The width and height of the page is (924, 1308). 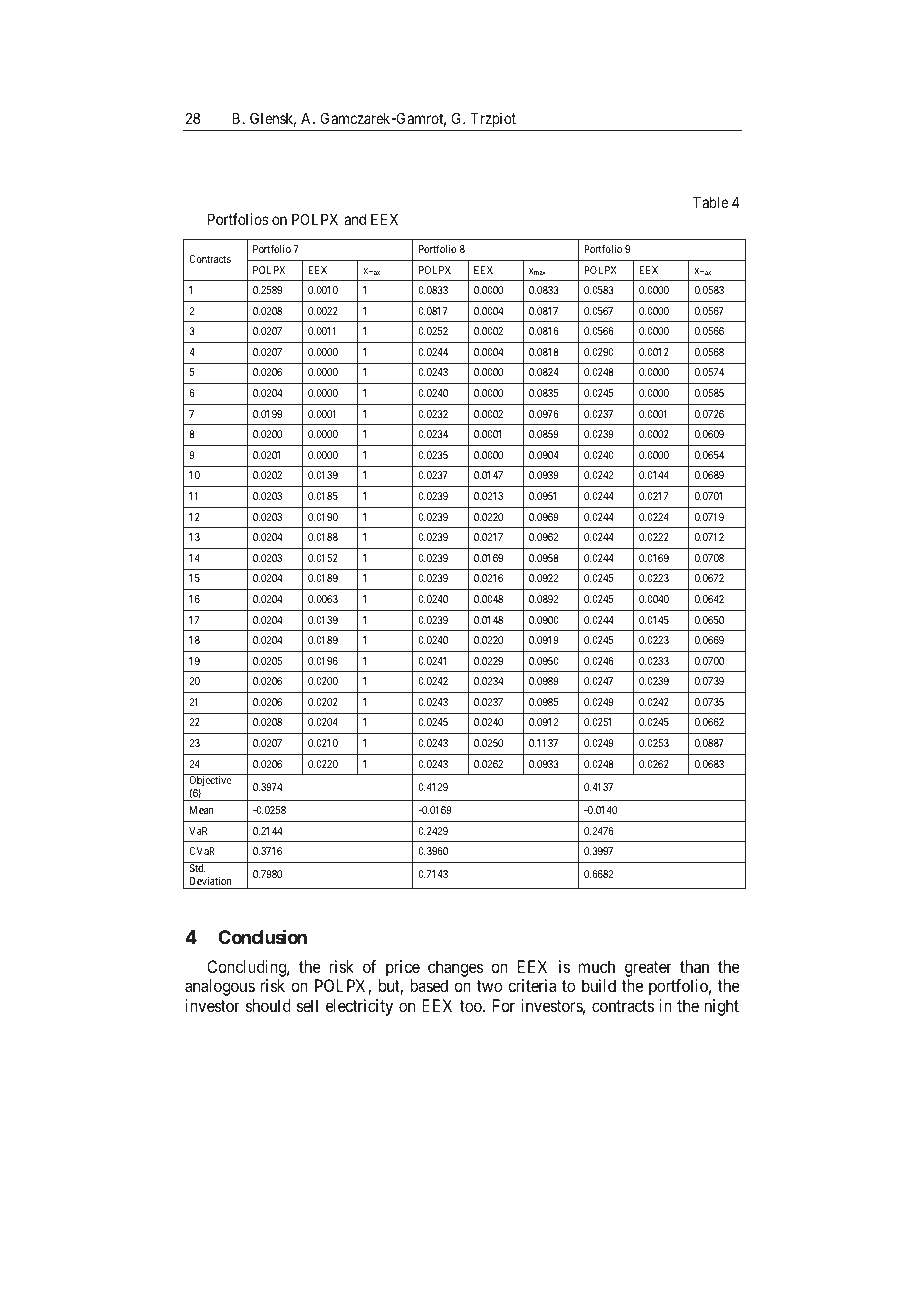 I want to click on Conclusion, so click(x=262, y=936).
